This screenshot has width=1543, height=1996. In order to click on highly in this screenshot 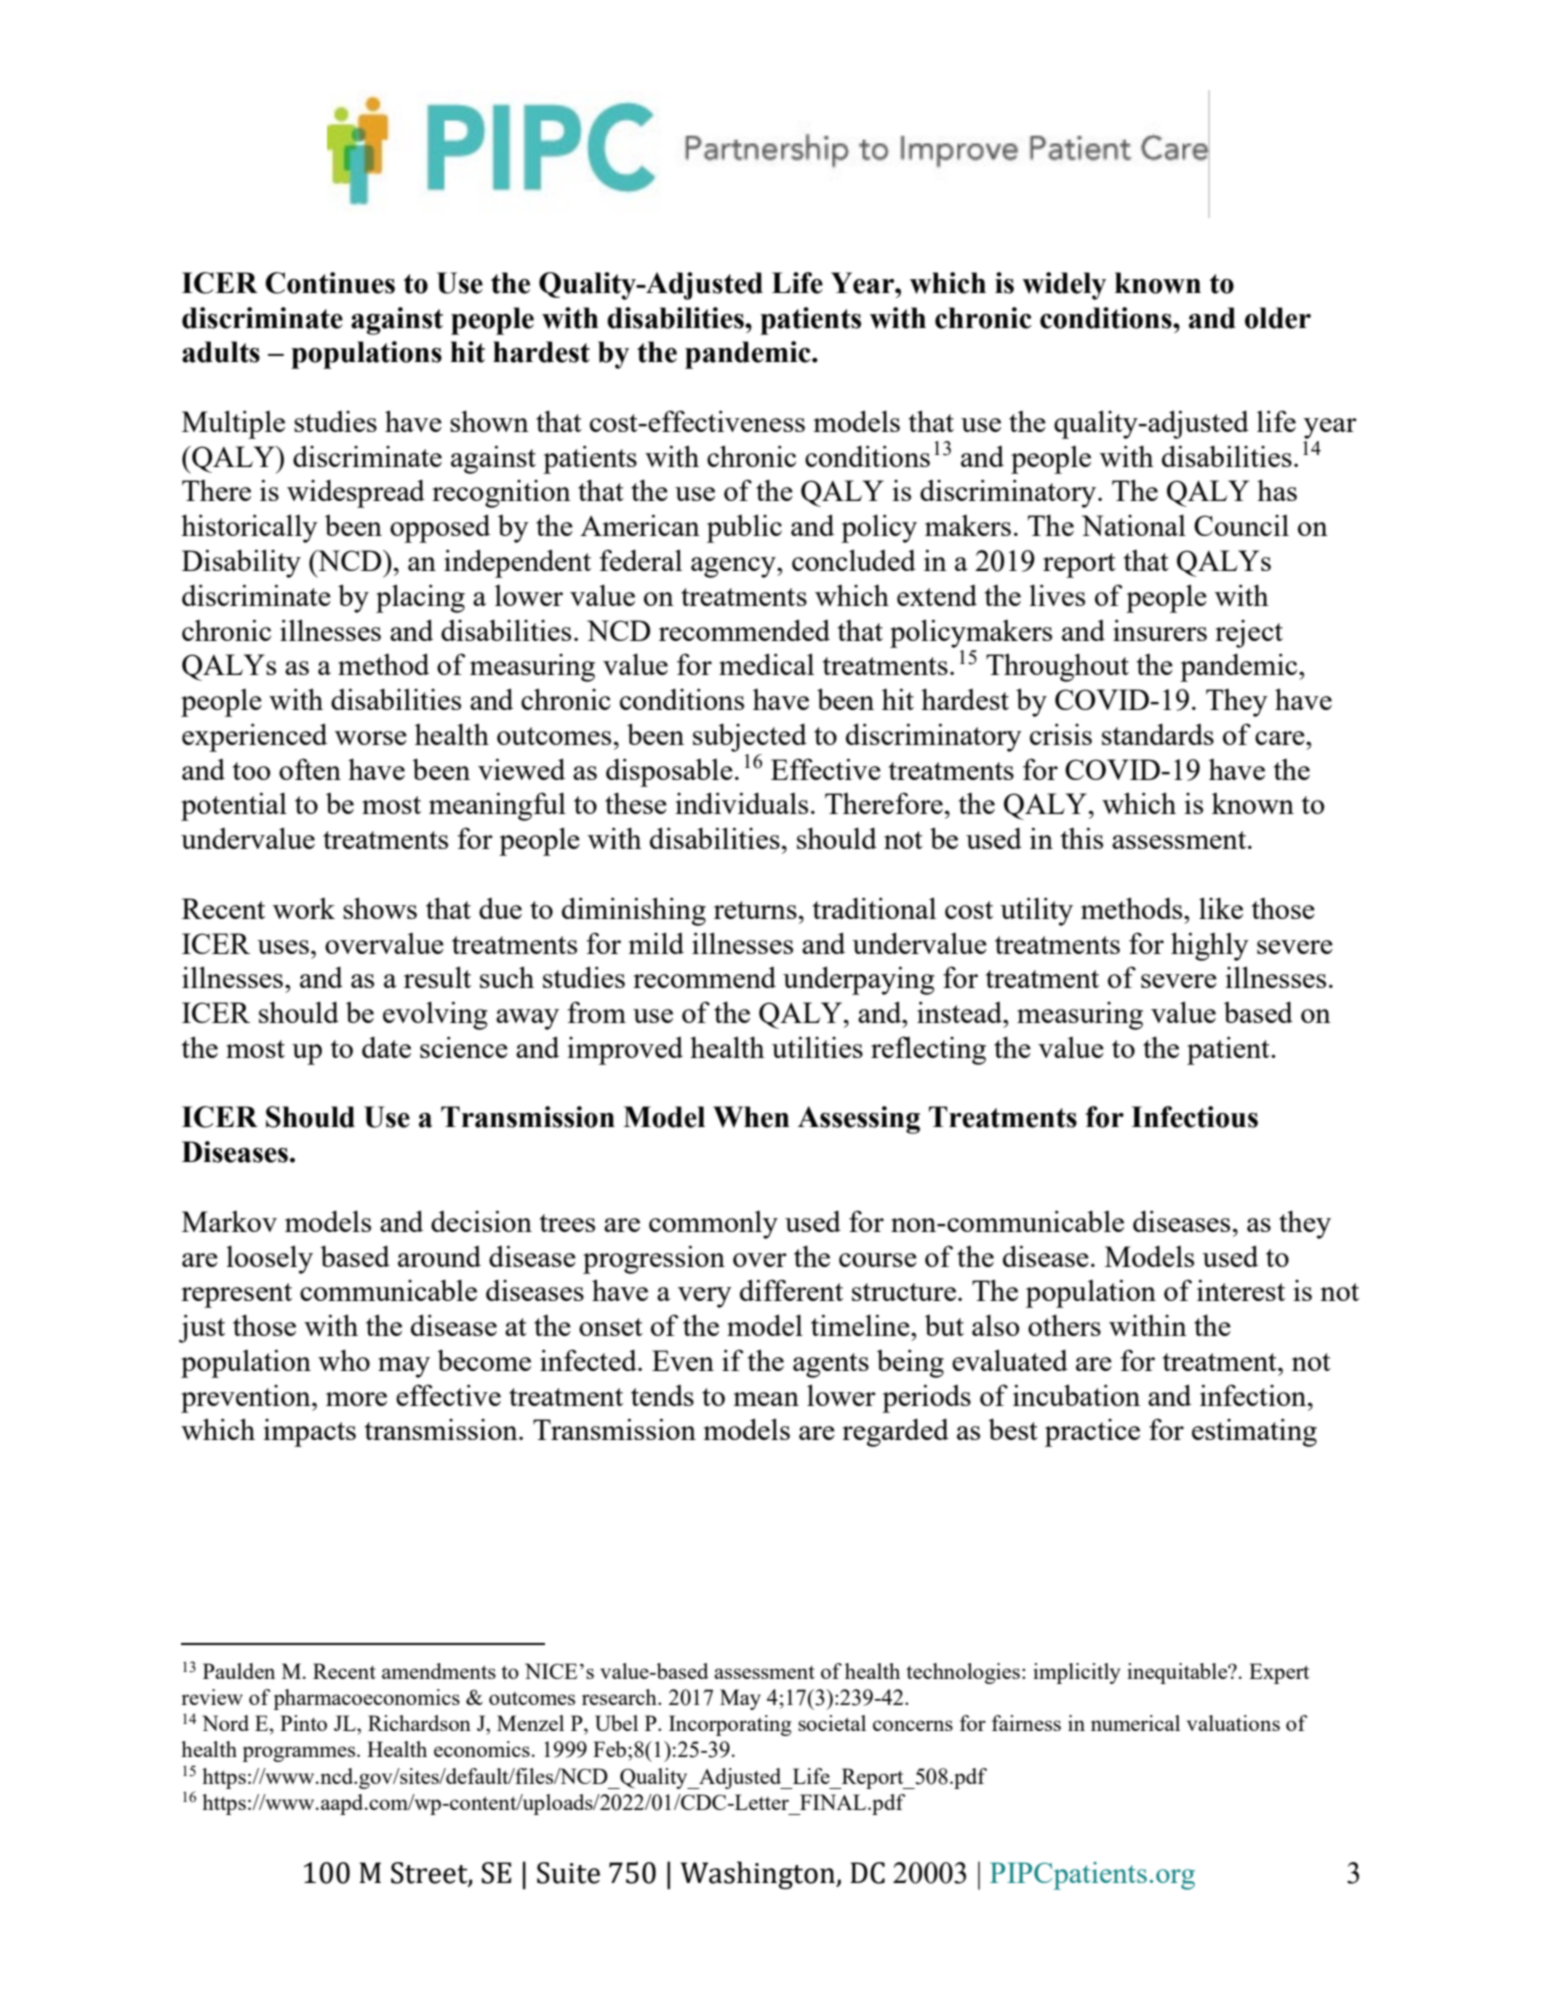, I will do `click(1210, 946)`.
